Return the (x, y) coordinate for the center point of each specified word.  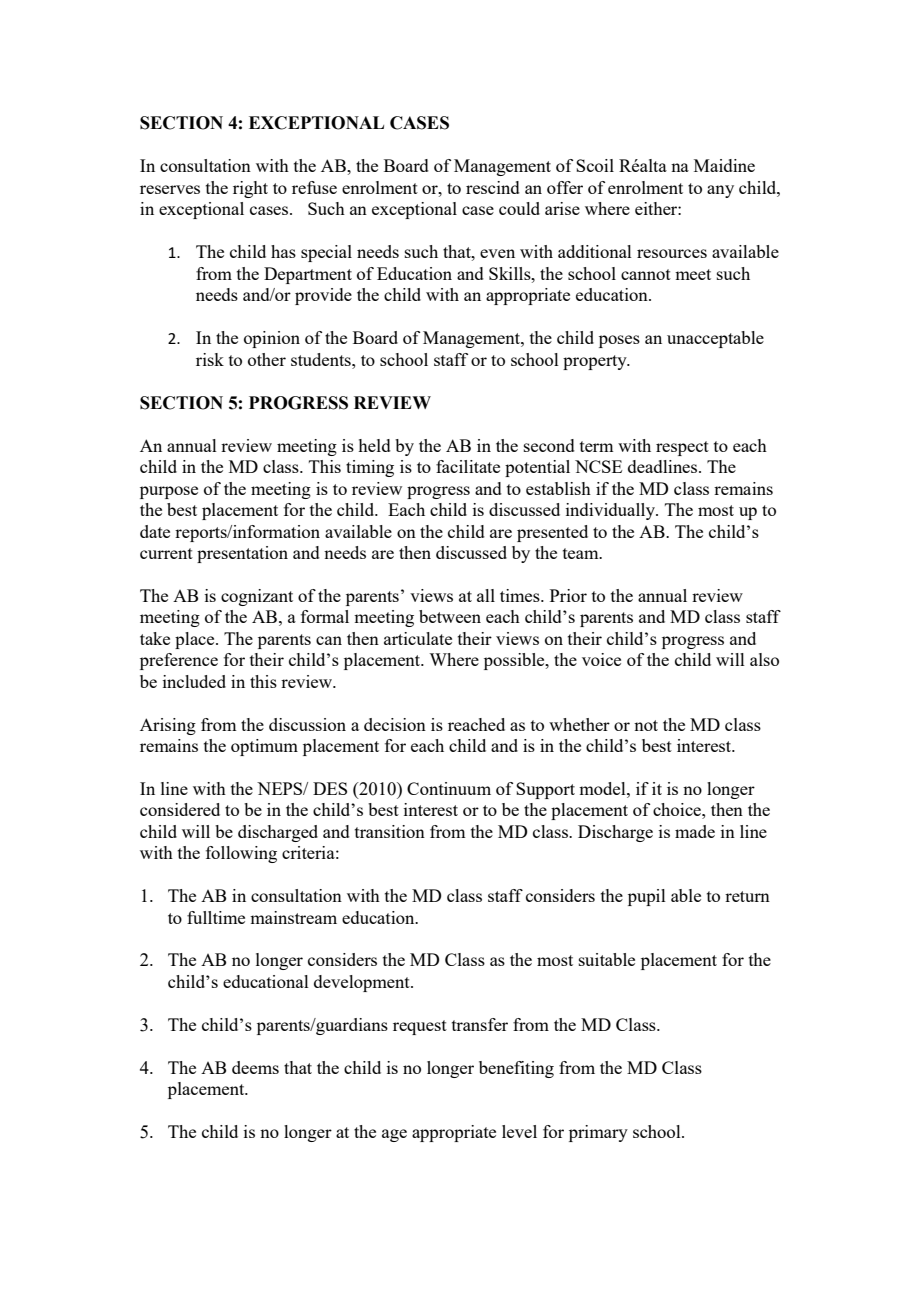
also (764, 659)
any (720, 191)
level (519, 1131)
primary (598, 1133)
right (250, 189)
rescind (493, 187)
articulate (418, 638)
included (194, 681)
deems (255, 1067)
